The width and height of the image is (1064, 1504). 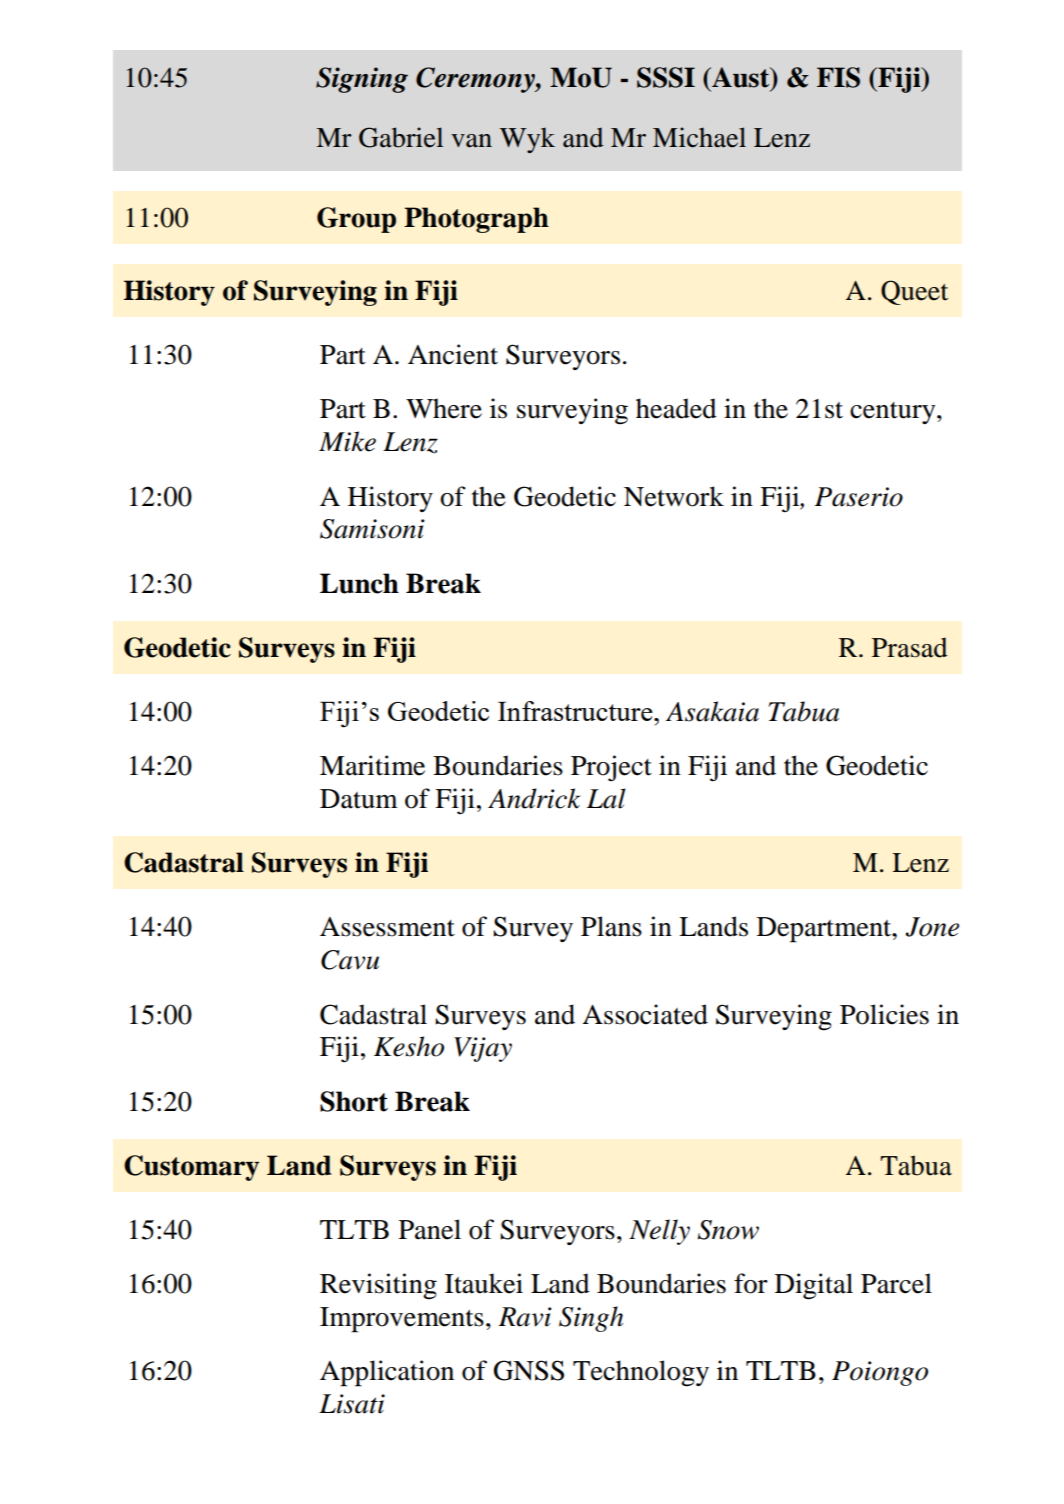 I want to click on Revisiting, so click(x=378, y=1286).
